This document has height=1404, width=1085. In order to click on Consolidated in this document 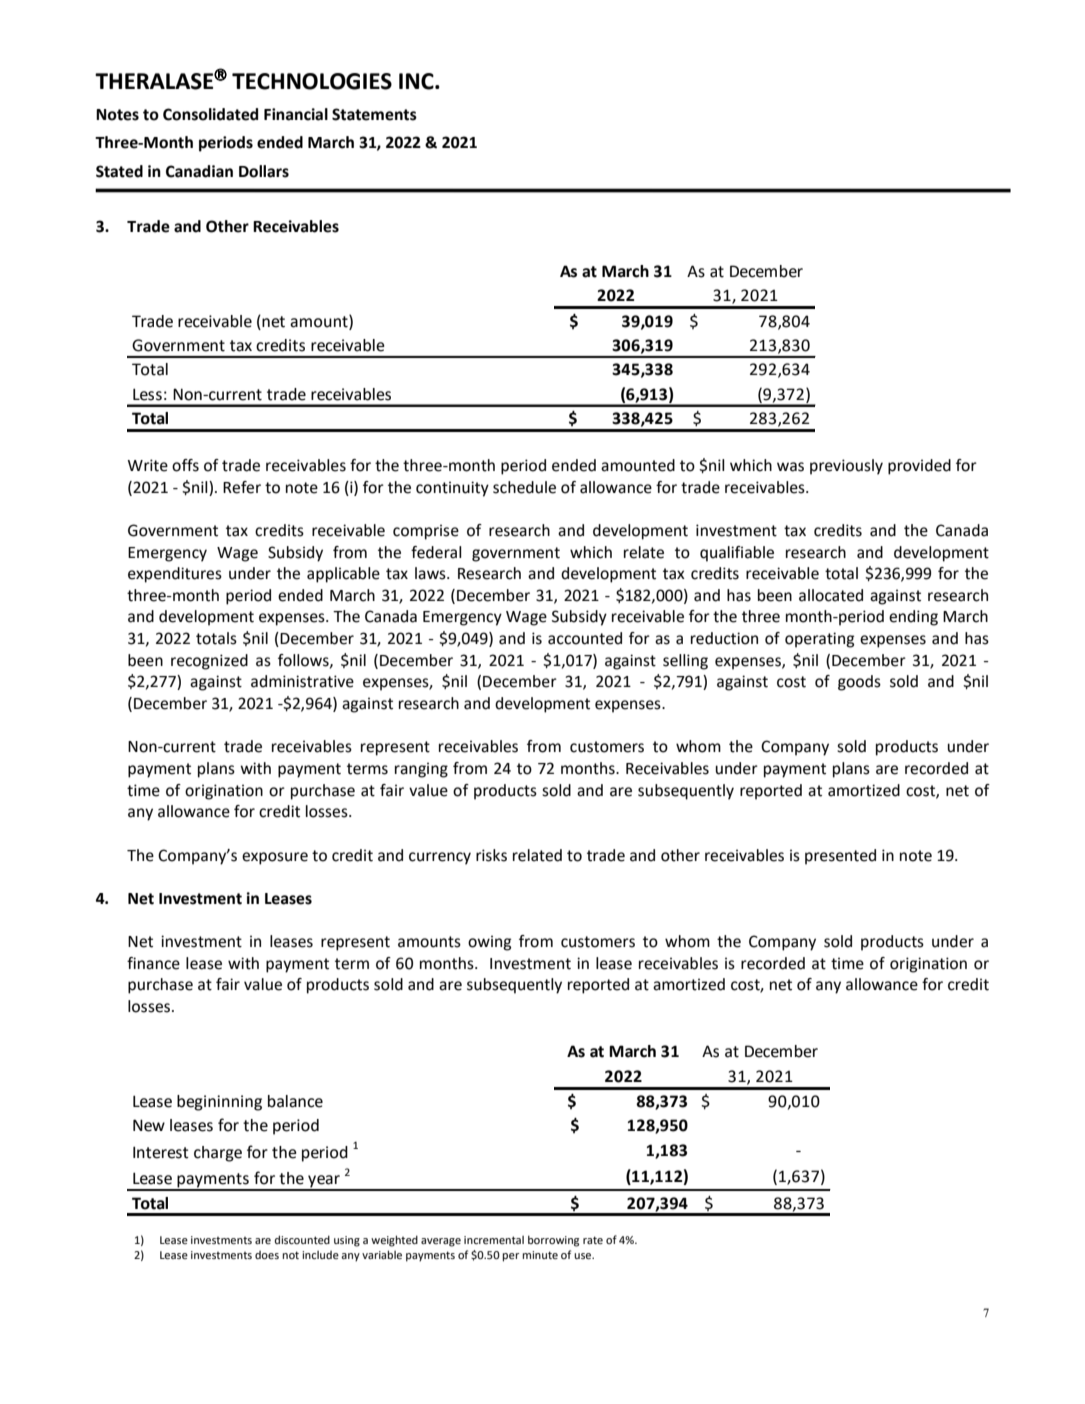, I will do `click(210, 114)`.
